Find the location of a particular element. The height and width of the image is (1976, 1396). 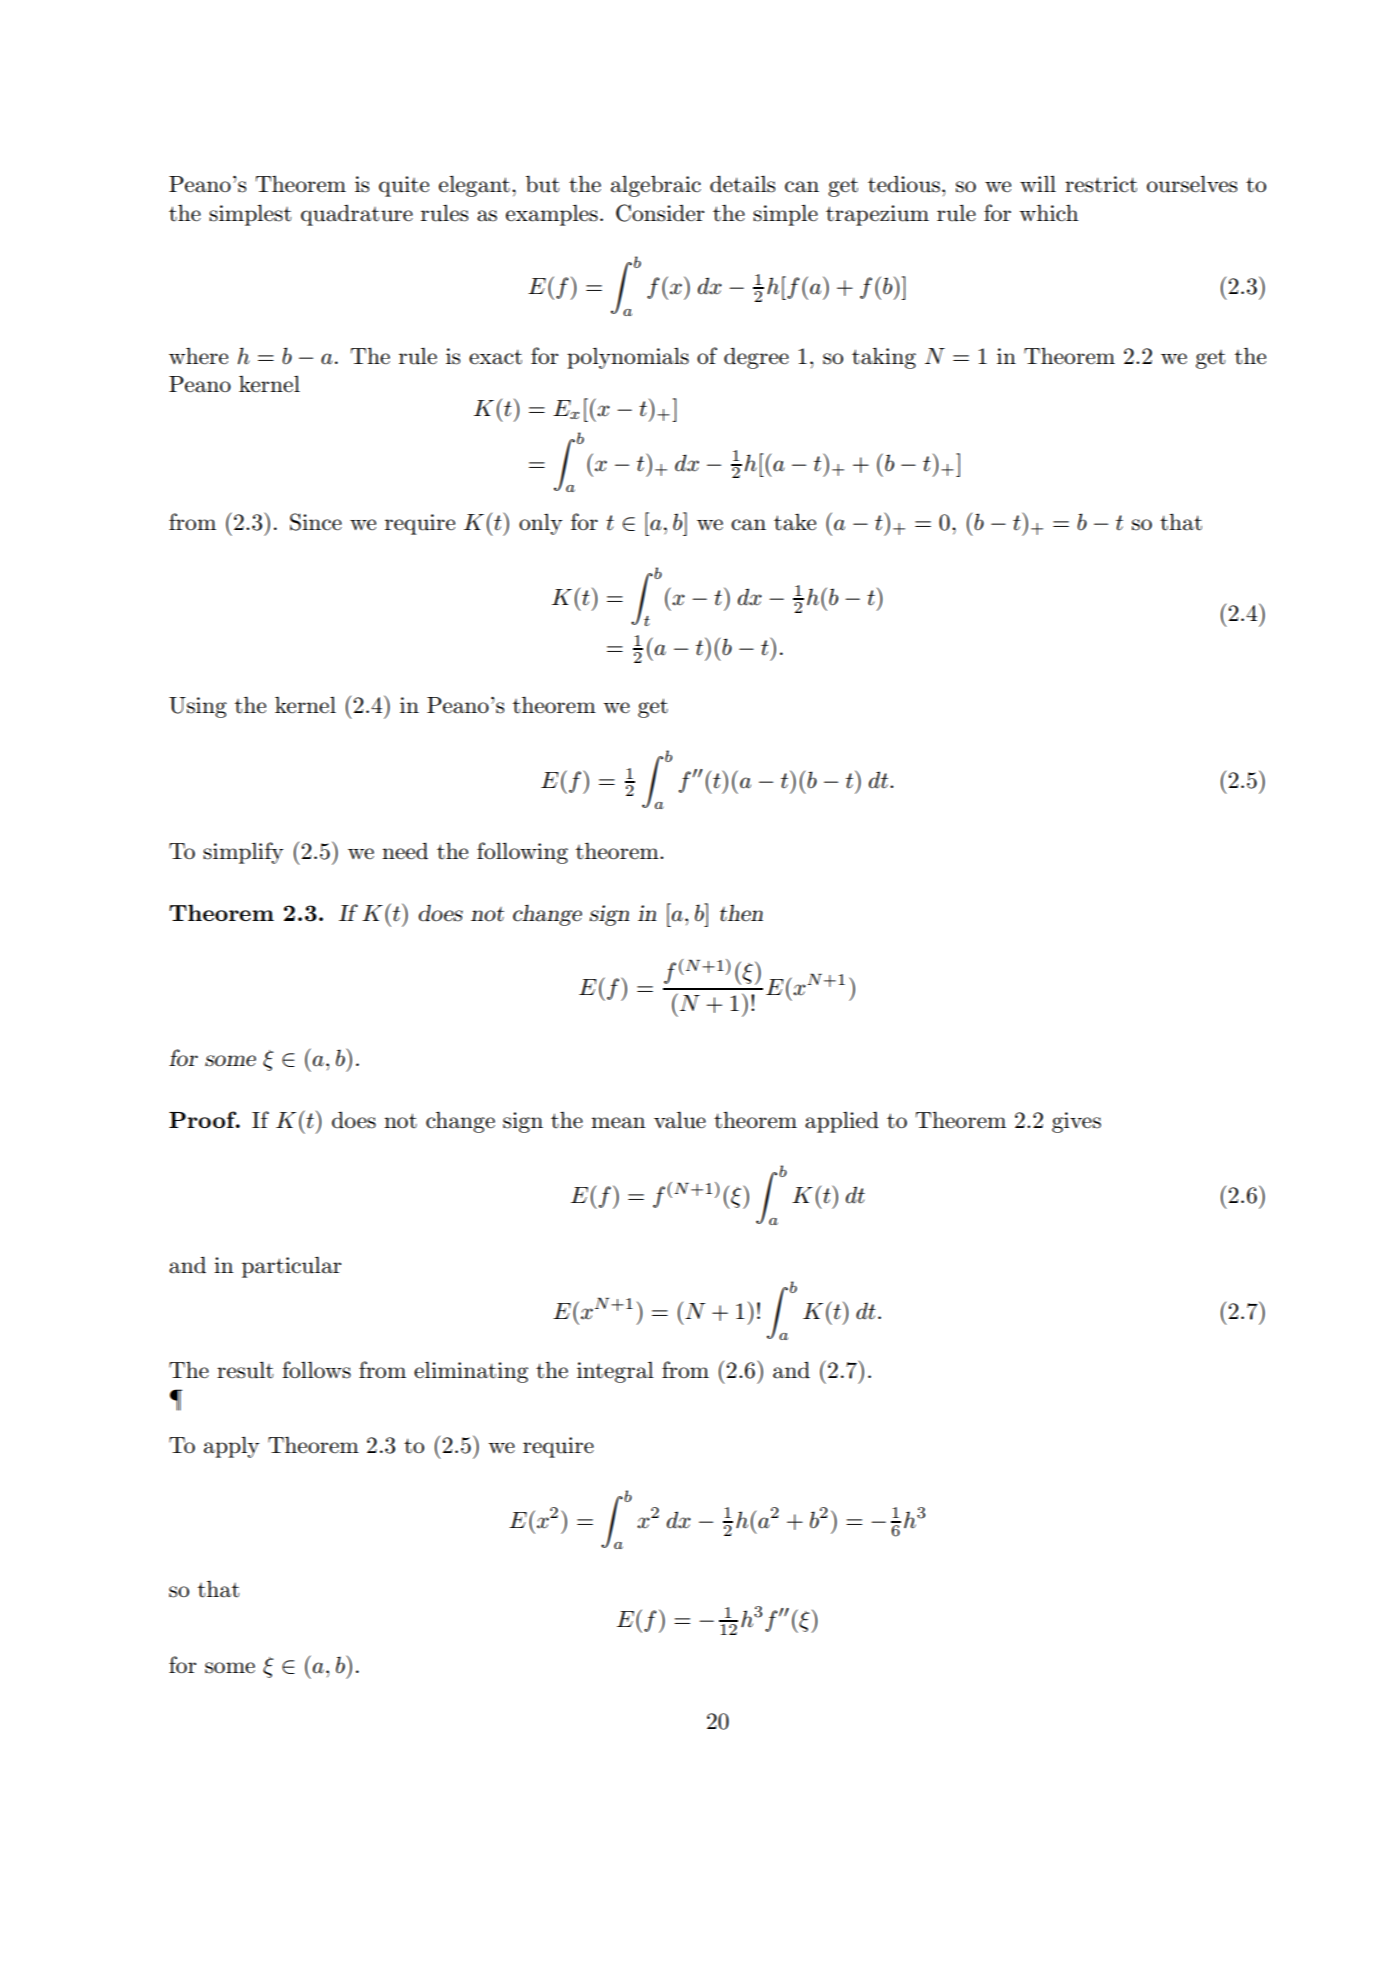

Consider is located at coordinates (660, 213).
